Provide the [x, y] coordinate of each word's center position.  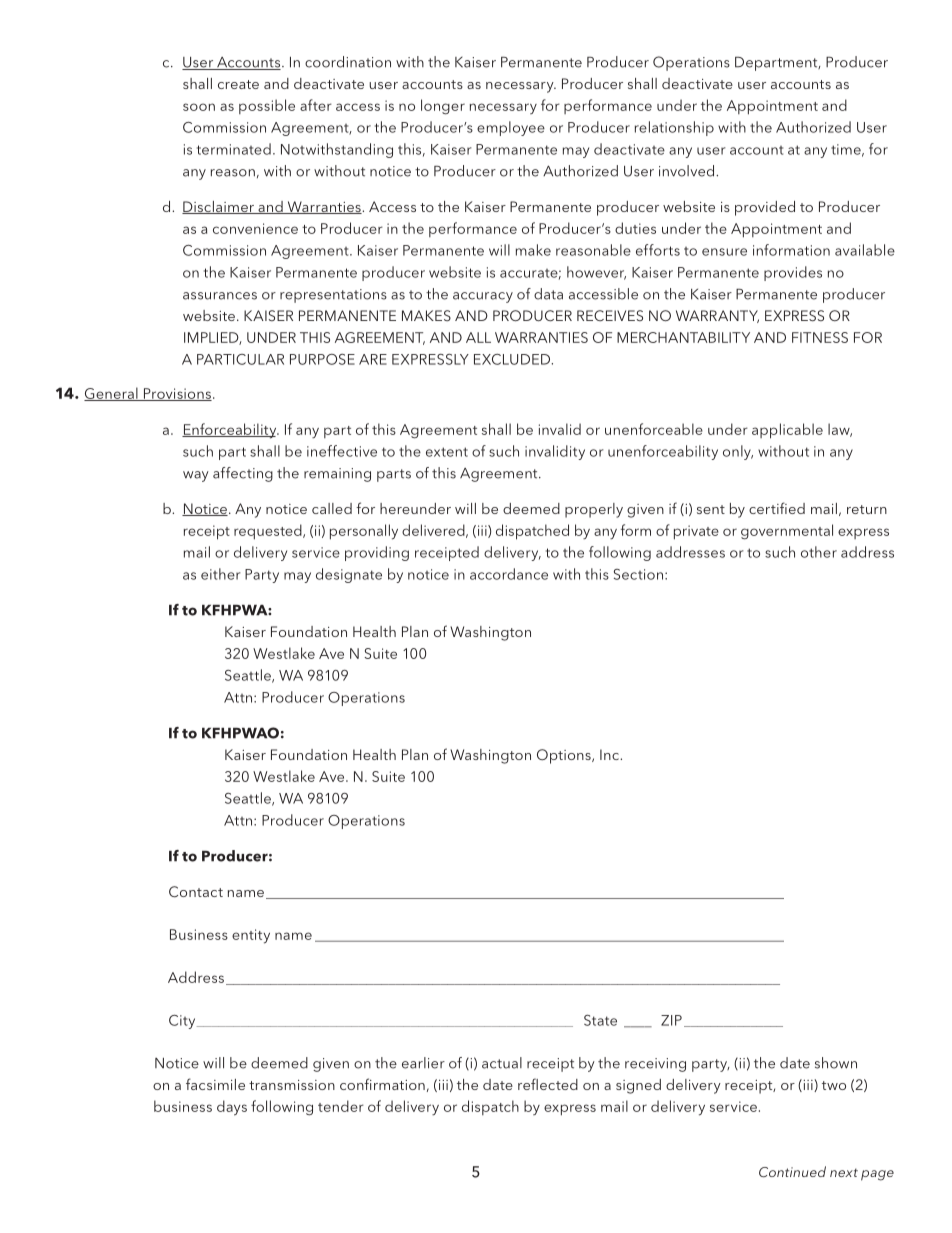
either [221, 574]
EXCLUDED [513, 359]
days [232, 1108]
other [819, 552]
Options [565, 756]
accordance [509, 574]
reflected [548, 1084]
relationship [674, 128]
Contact [196, 892]
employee [511, 128]
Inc [610, 754]
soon [199, 107]
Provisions [176, 394]
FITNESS [820, 337]
